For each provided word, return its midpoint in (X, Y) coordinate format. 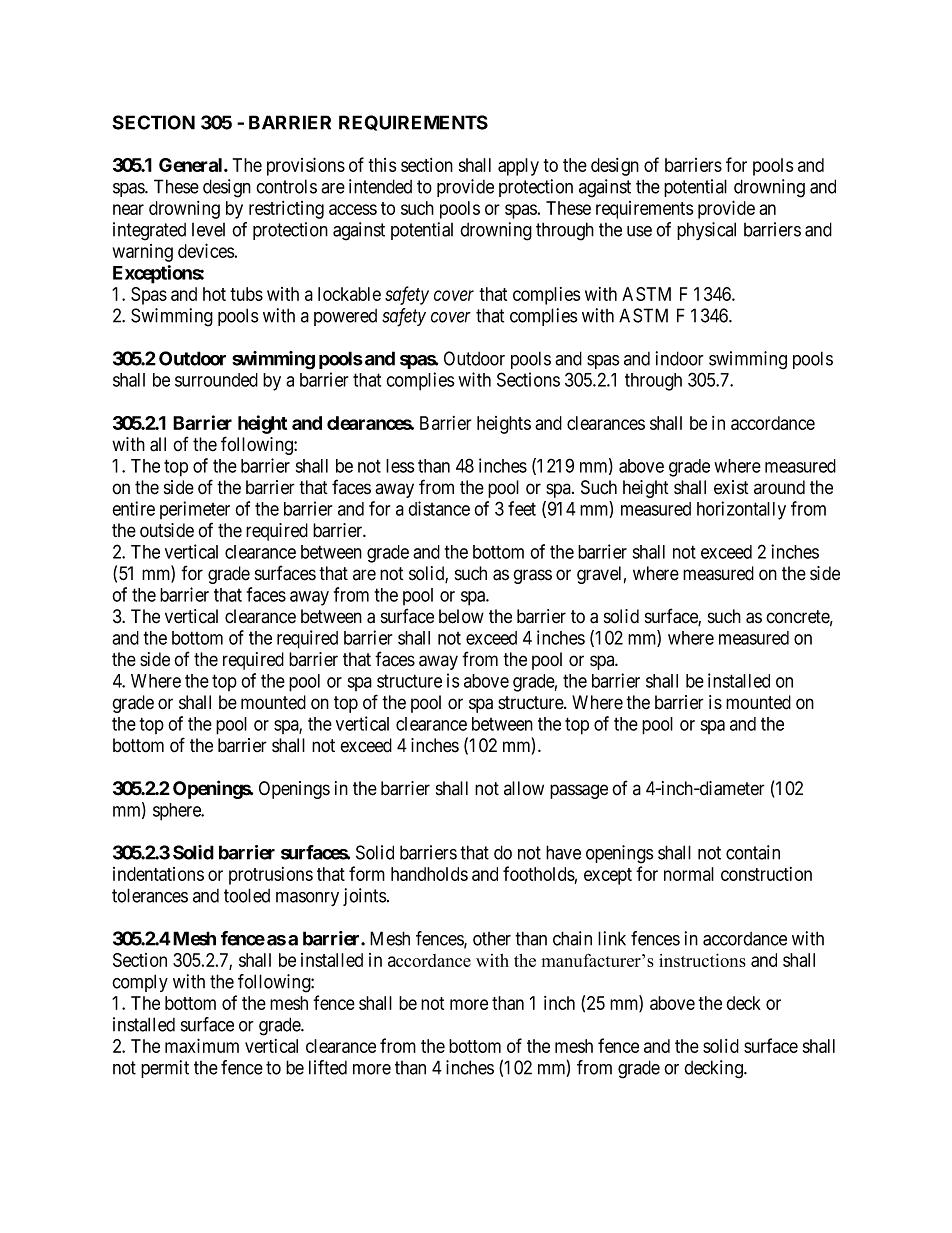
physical (706, 231)
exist (731, 487)
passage (579, 791)
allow (524, 788)
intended (380, 186)
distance (439, 508)
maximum (202, 1045)
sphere (178, 812)
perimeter (195, 510)
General (192, 165)
